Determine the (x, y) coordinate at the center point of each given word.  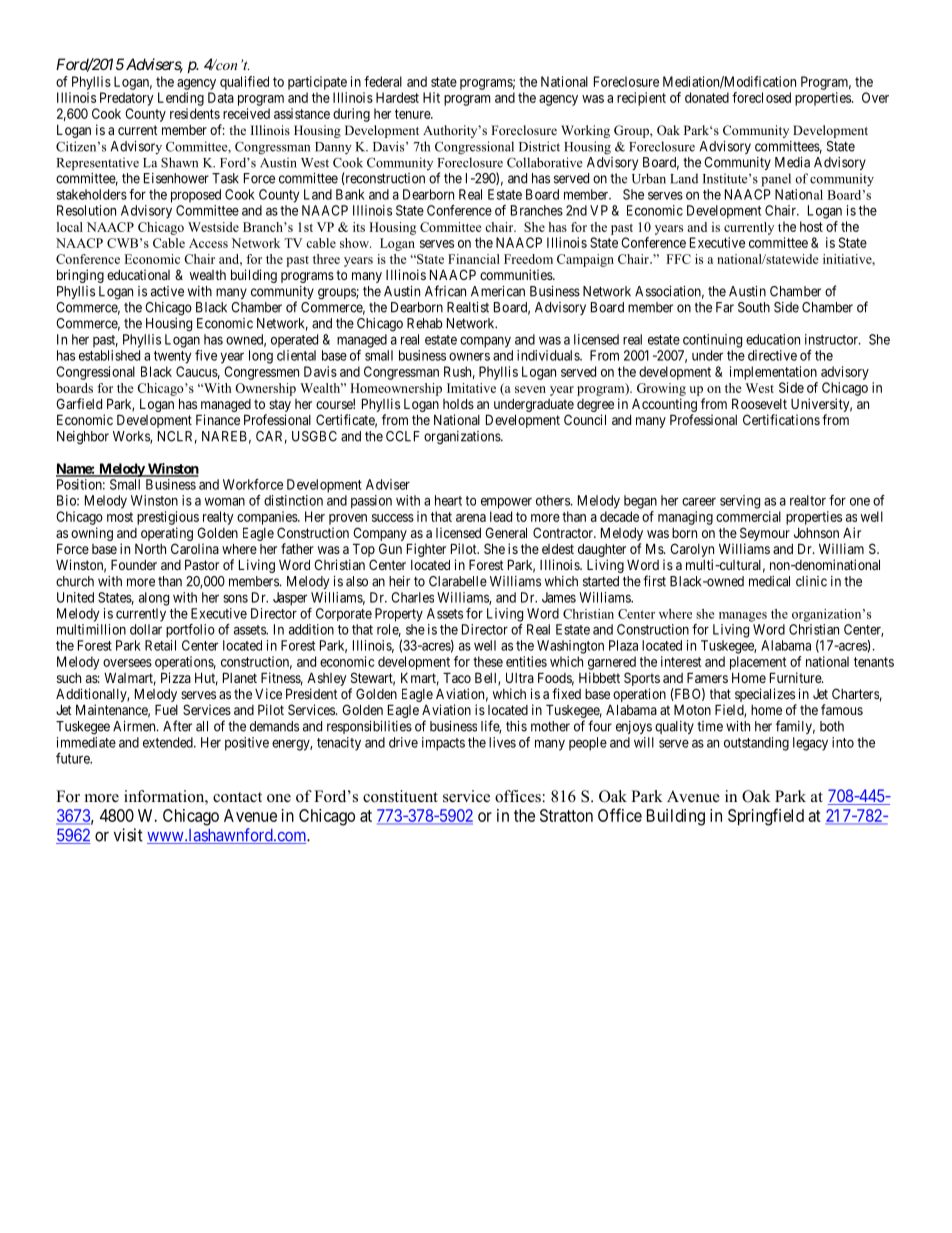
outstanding (756, 744)
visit (128, 835)
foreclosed (761, 97)
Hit (431, 97)
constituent (400, 796)
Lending (181, 99)
